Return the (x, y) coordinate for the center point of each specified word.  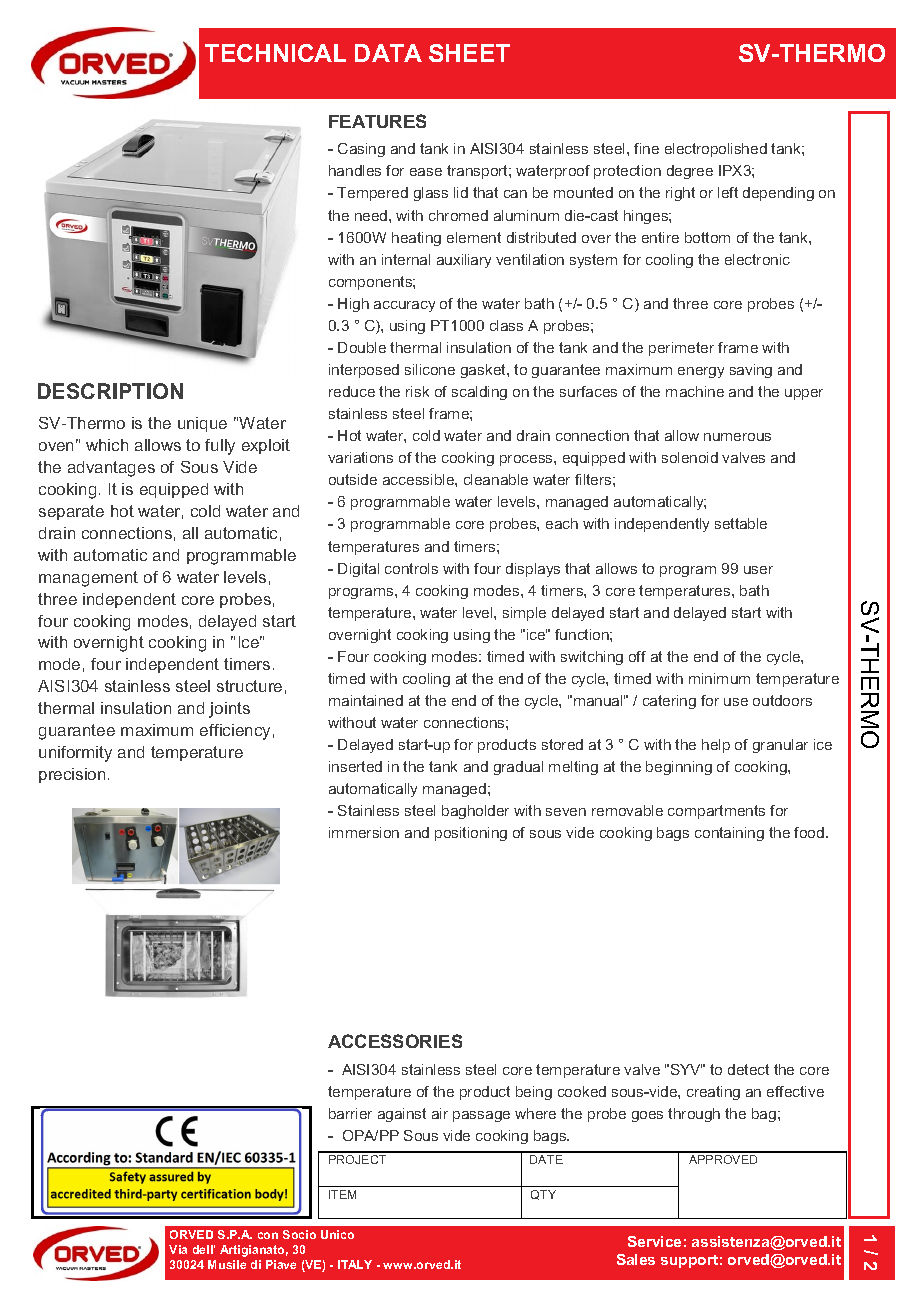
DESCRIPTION (110, 391)
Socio (299, 1234)
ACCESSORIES (395, 1041)
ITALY (355, 1264)
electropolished (716, 150)
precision (72, 775)
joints (229, 710)
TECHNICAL (275, 53)
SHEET (469, 53)
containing (729, 834)
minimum (719, 678)
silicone (430, 369)
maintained (366, 700)
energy (701, 372)
